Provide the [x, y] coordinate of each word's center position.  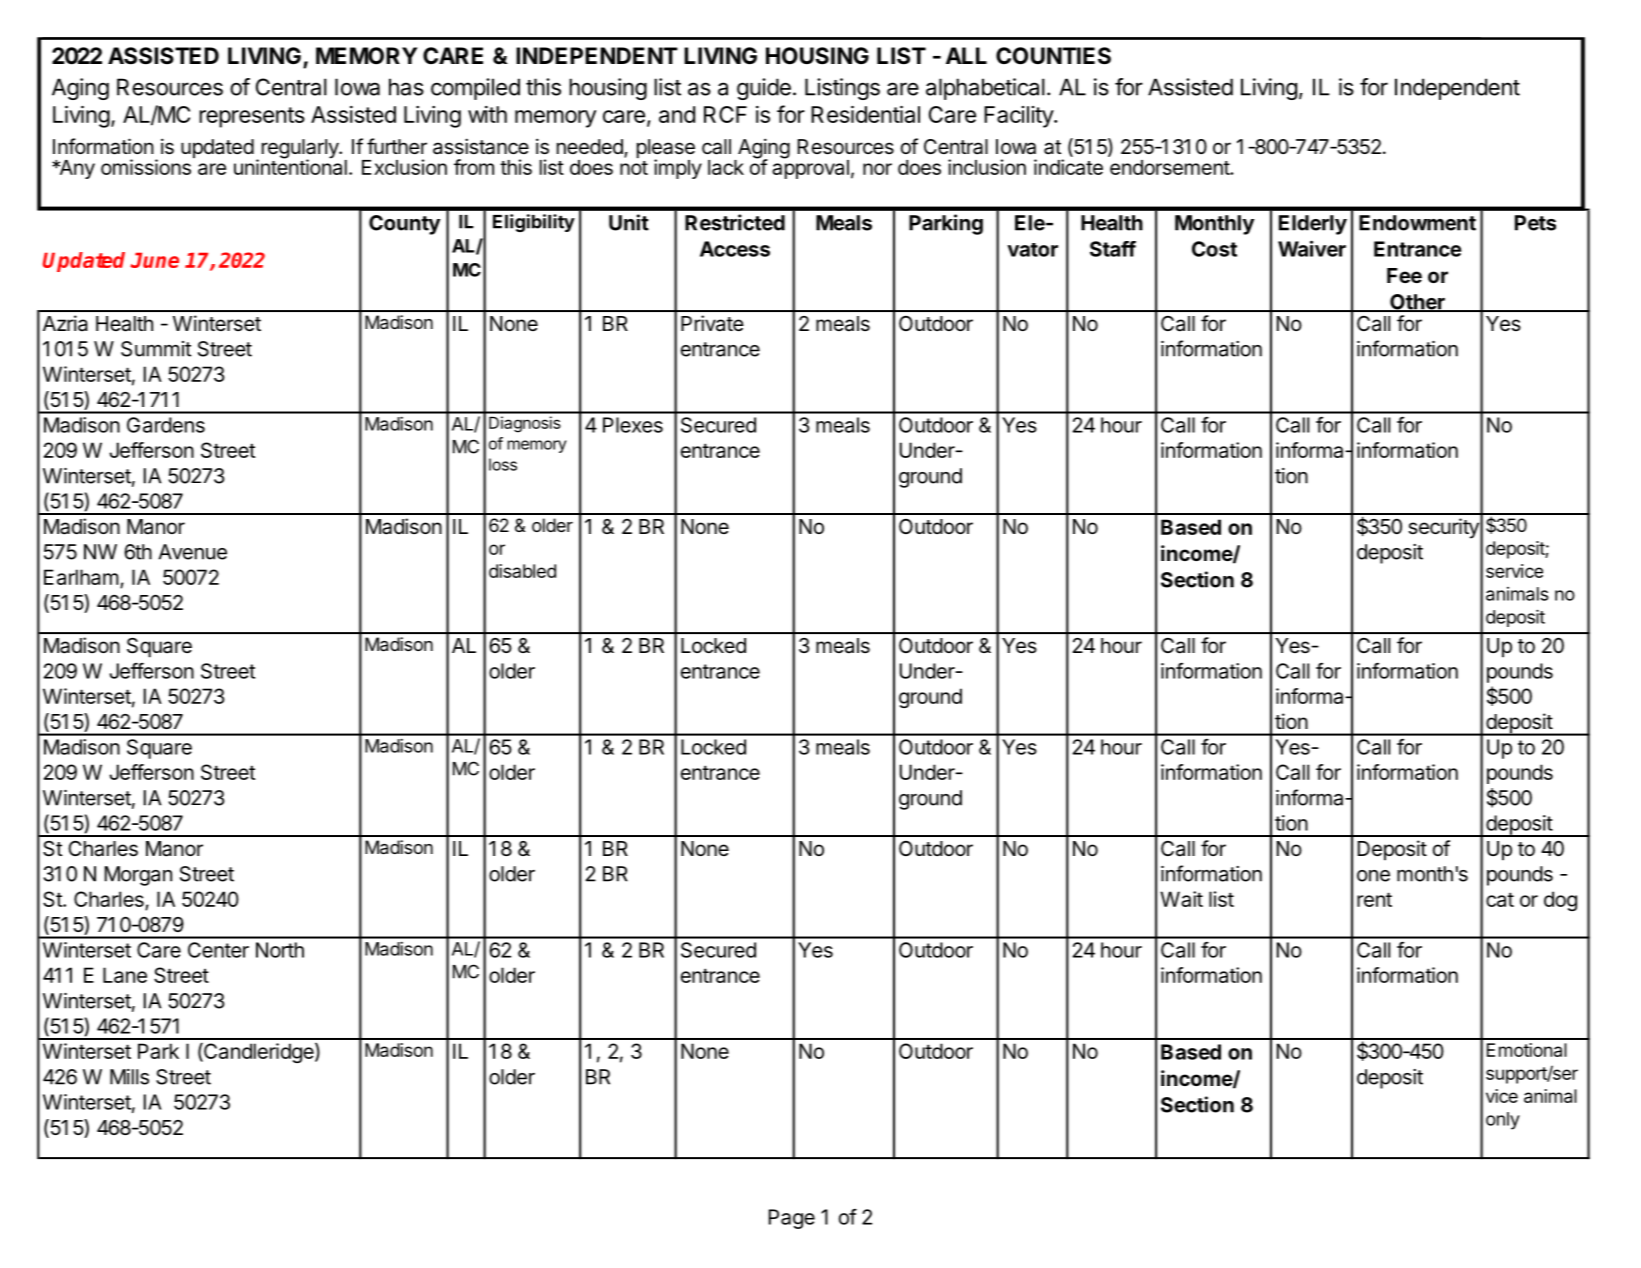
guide [764, 89]
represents [252, 117]
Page [792, 1219]
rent [1374, 899]
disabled [522, 571]
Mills [129, 1077]
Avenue [192, 552]
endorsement [1170, 167]
